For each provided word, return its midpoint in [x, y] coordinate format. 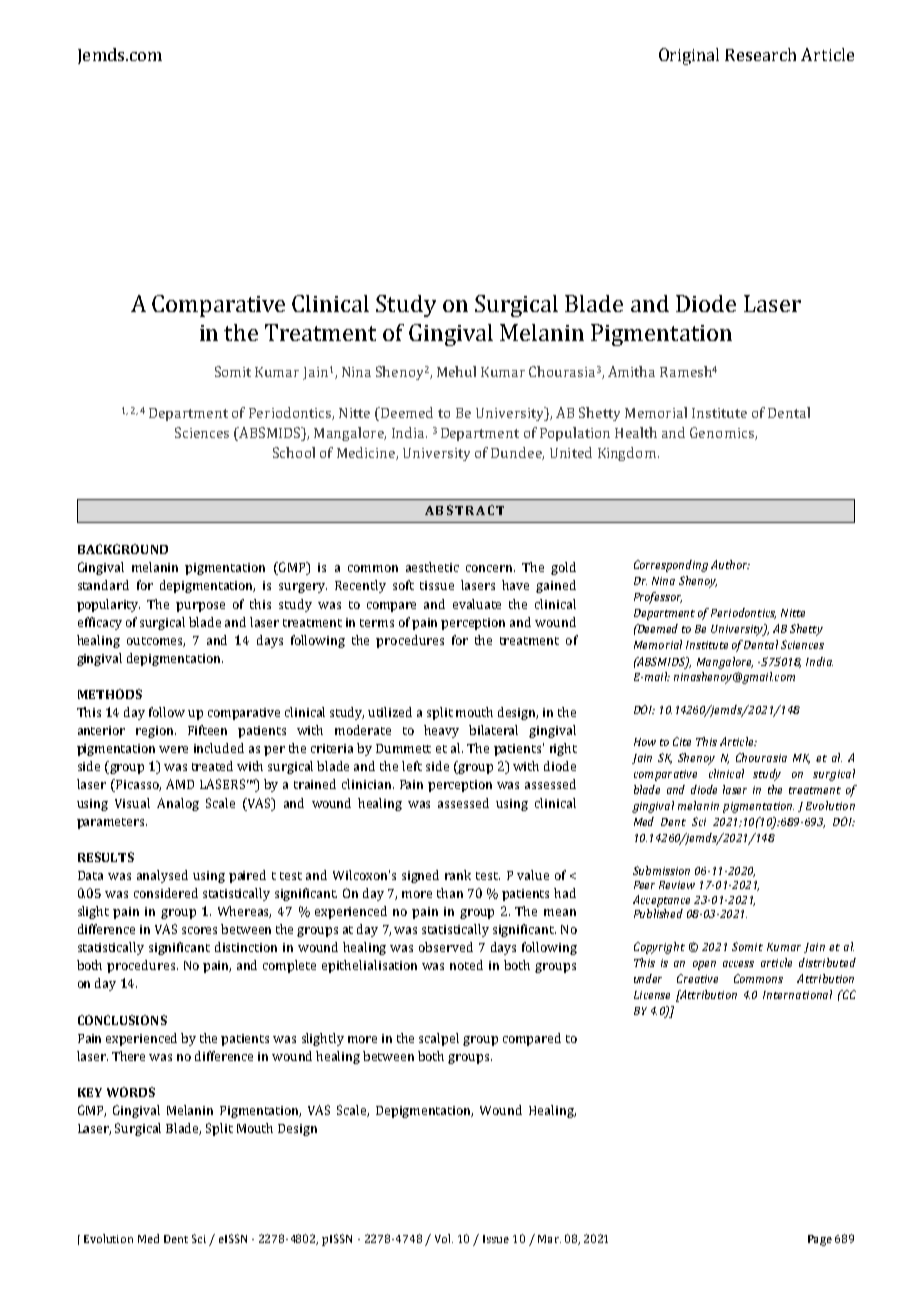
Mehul [456, 371]
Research [760, 54]
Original [689, 56]
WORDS [131, 1092]
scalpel [439, 1039]
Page [820, 1240]
